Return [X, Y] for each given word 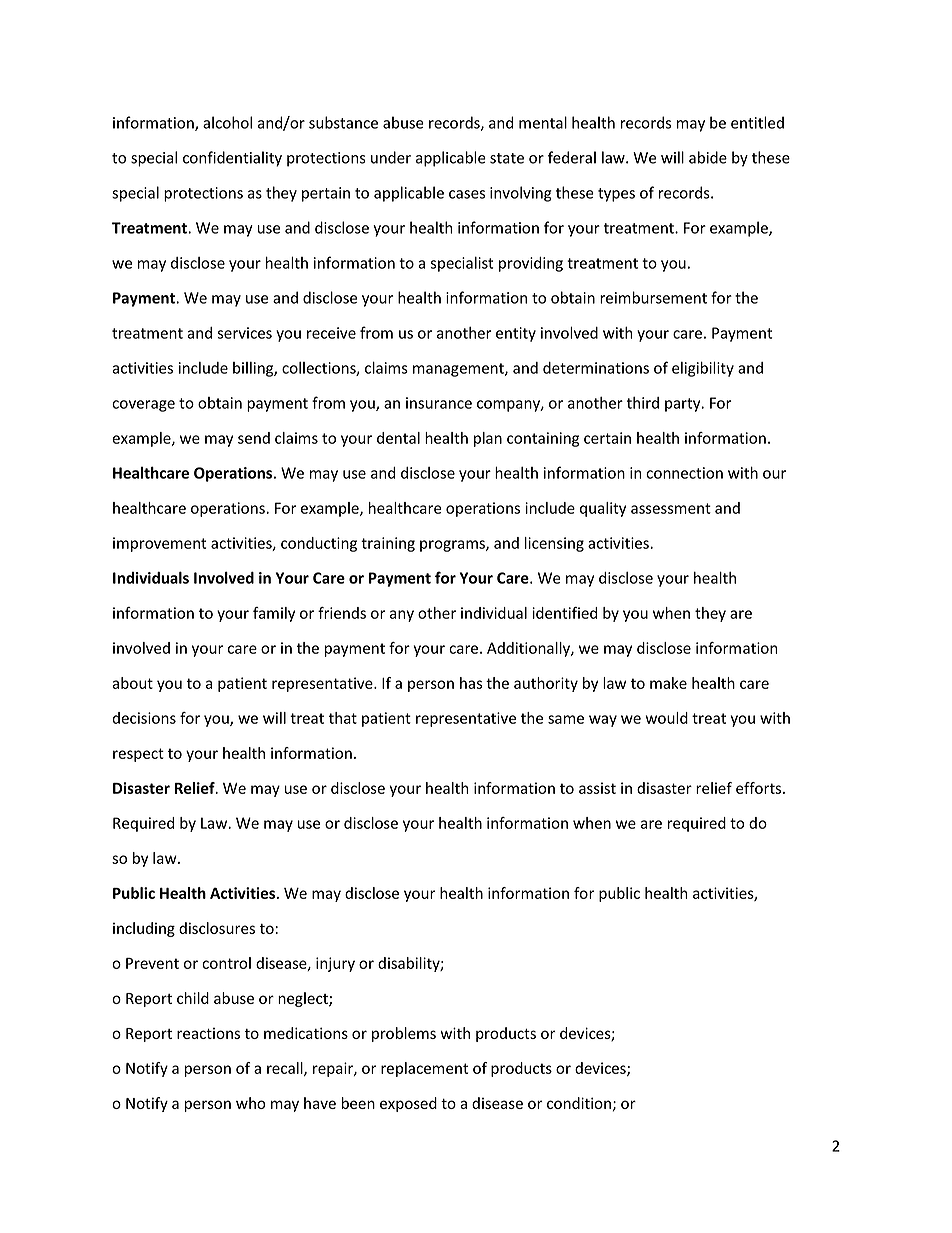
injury [335, 964]
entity [516, 334]
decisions [144, 718]
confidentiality [232, 159]
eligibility [703, 369]
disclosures [217, 928]
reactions [208, 1033]
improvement [159, 544]
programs [453, 546]
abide [708, 157]
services [244, 333]
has [471, 683]
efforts [760, 788]
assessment [671, 508]
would [667, 718]
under [391, 157]
